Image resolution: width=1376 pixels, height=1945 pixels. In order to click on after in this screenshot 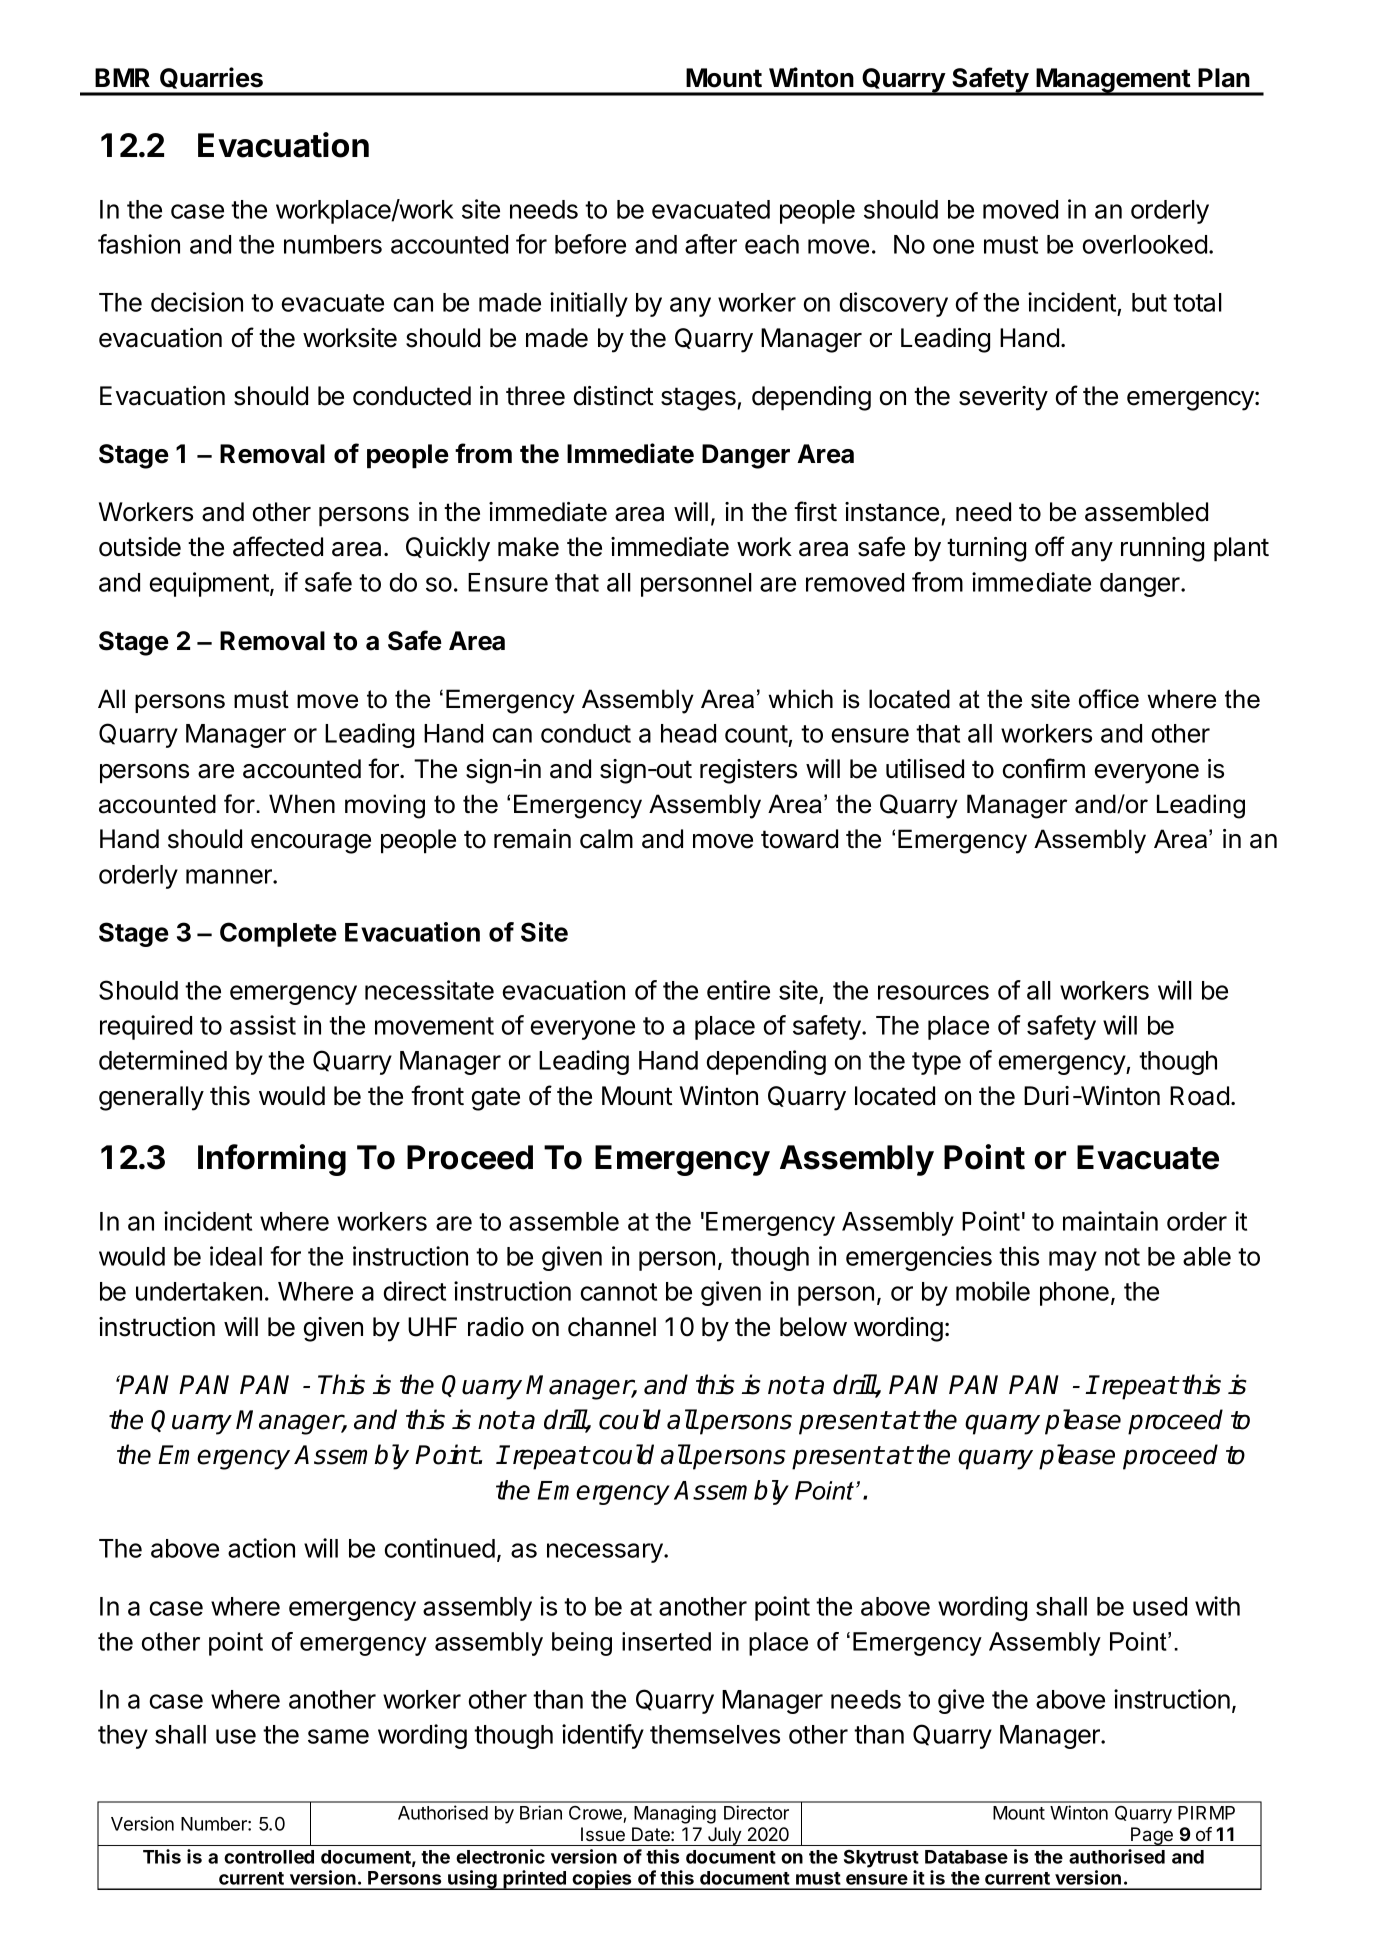, I will do `click(711, 244)`.
